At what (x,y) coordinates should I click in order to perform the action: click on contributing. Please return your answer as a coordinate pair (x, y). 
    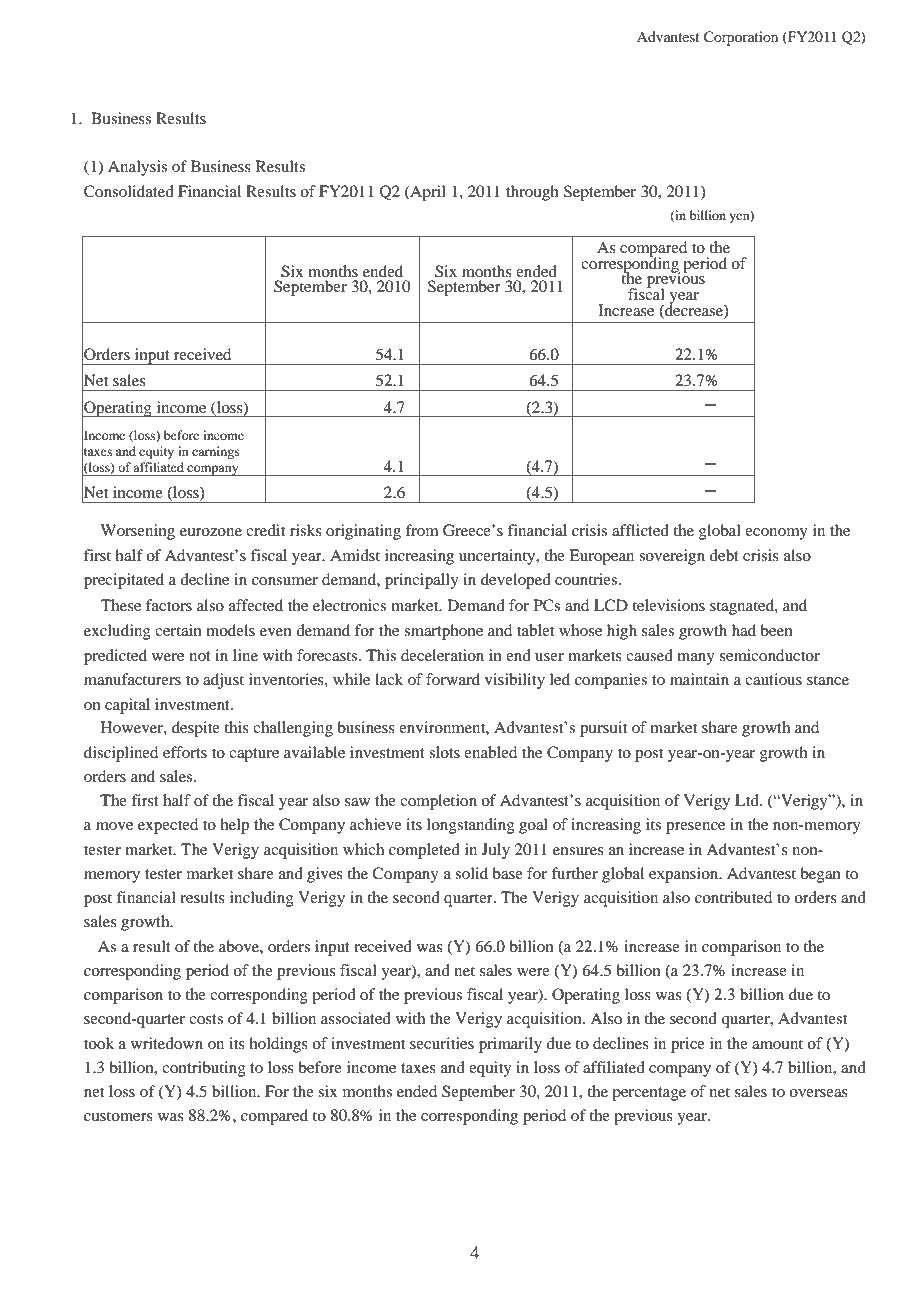
    Looking at the image, I should click on (204, 1069).
